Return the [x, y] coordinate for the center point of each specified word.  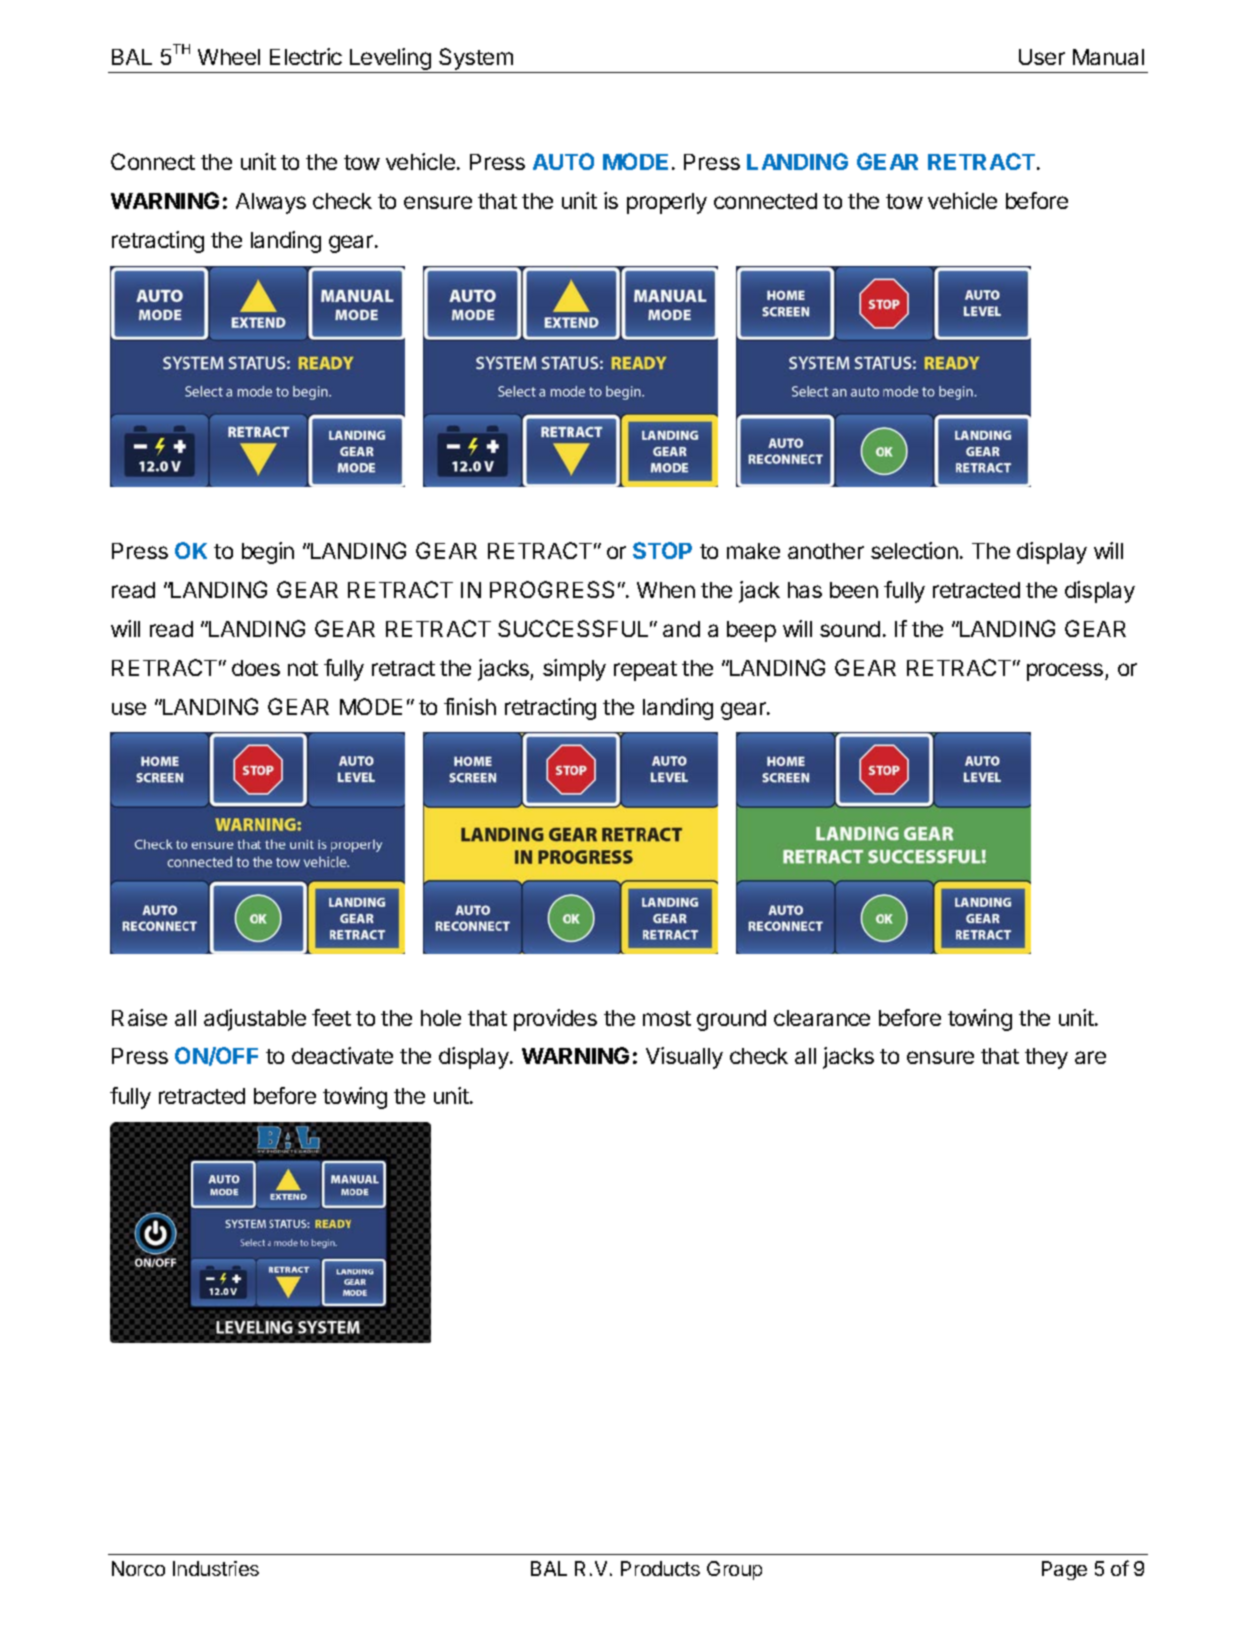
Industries [216, 1568]
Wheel [229, 57]
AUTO [563, 161]
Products [660, 1568]
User [1042, 57]
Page [1064, 1570]
